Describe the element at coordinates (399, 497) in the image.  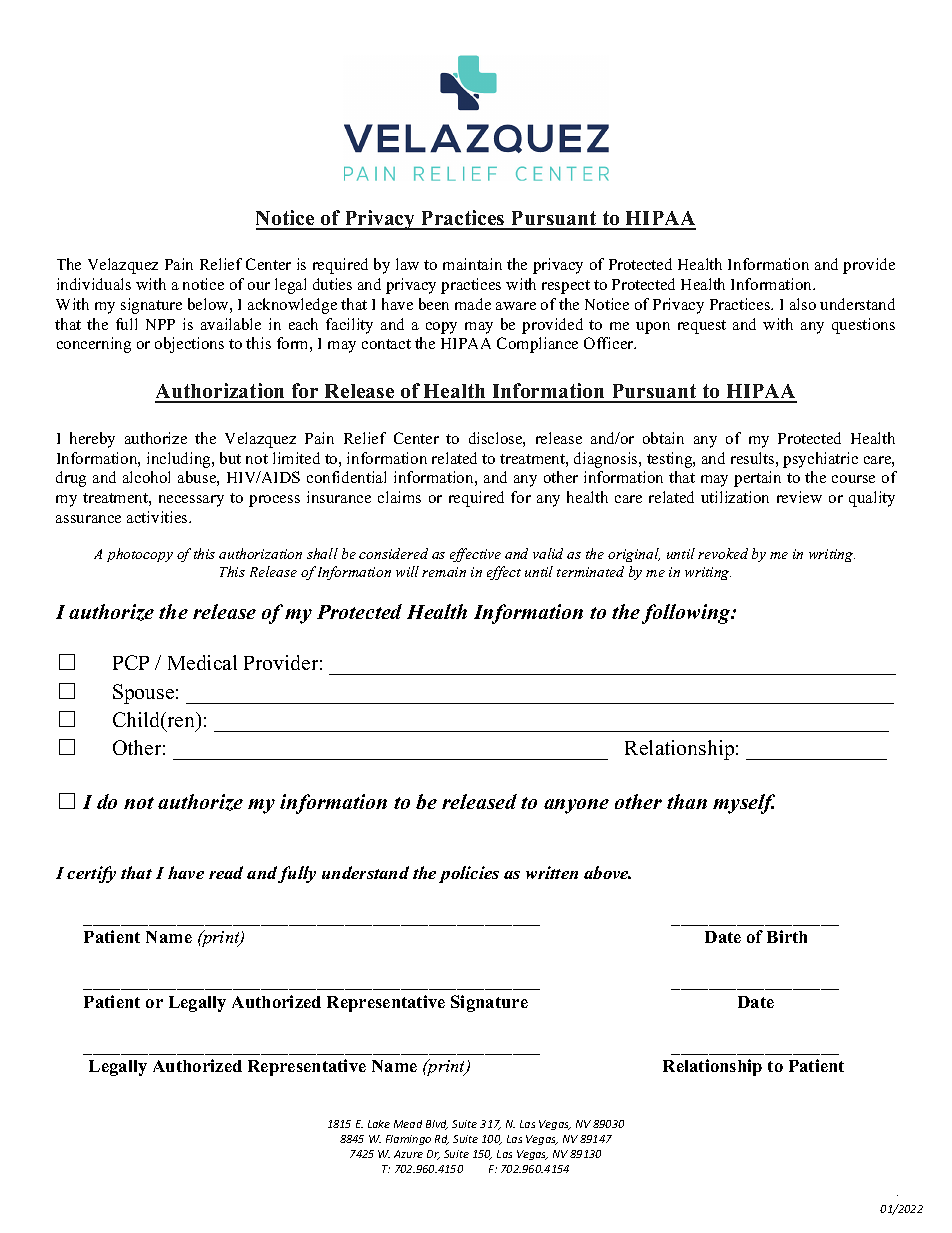
I see `claims` at that location.
